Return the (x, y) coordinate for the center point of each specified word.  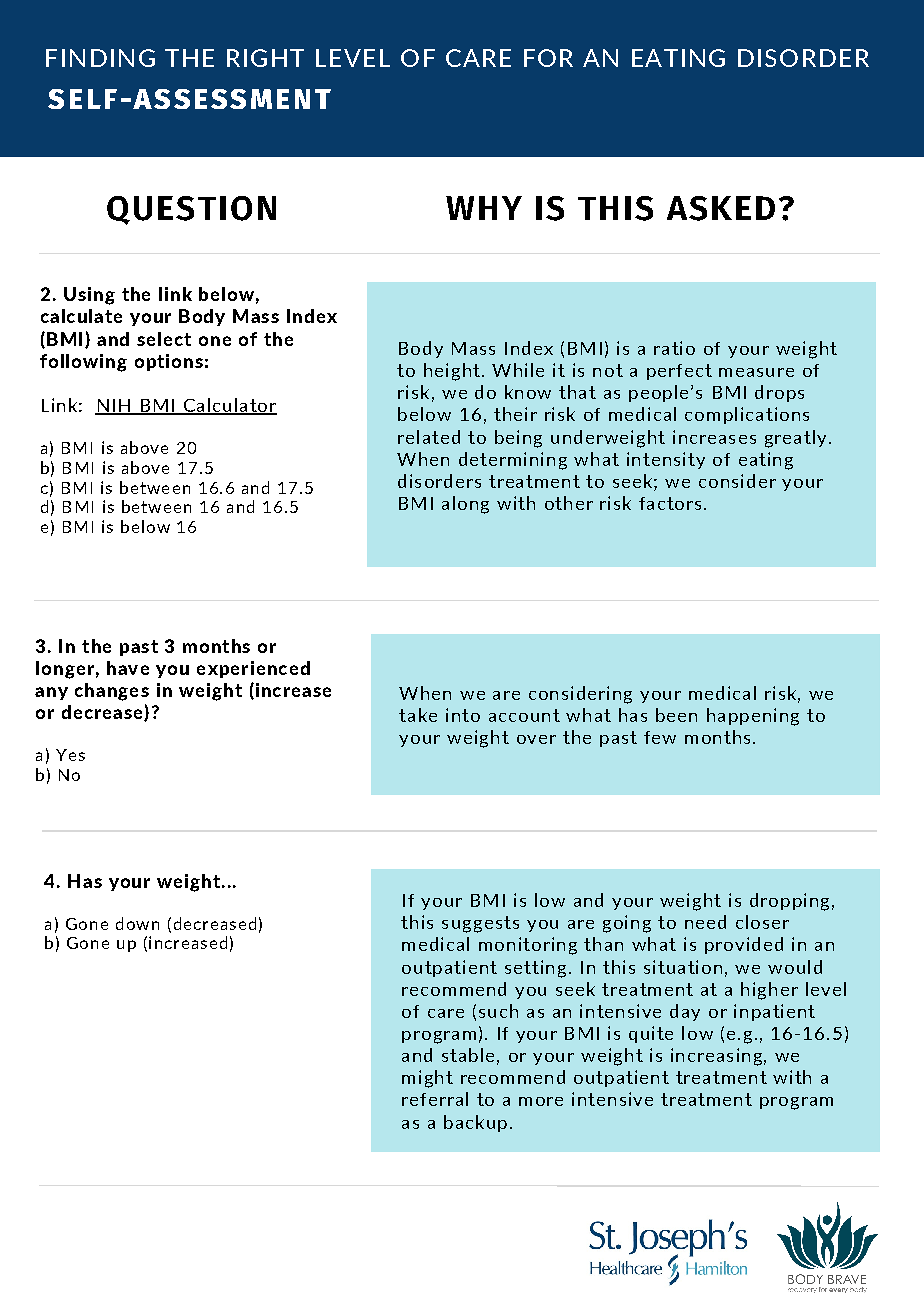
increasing (716, 1057)
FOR (548, 58)
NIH (114, 406)
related (429, 437)
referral (435, 1099)
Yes (70, 755)
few (660, 737)
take (418, 715)
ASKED (721, 208)
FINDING (100, 58)
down (137, 923)
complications (747, 415)
